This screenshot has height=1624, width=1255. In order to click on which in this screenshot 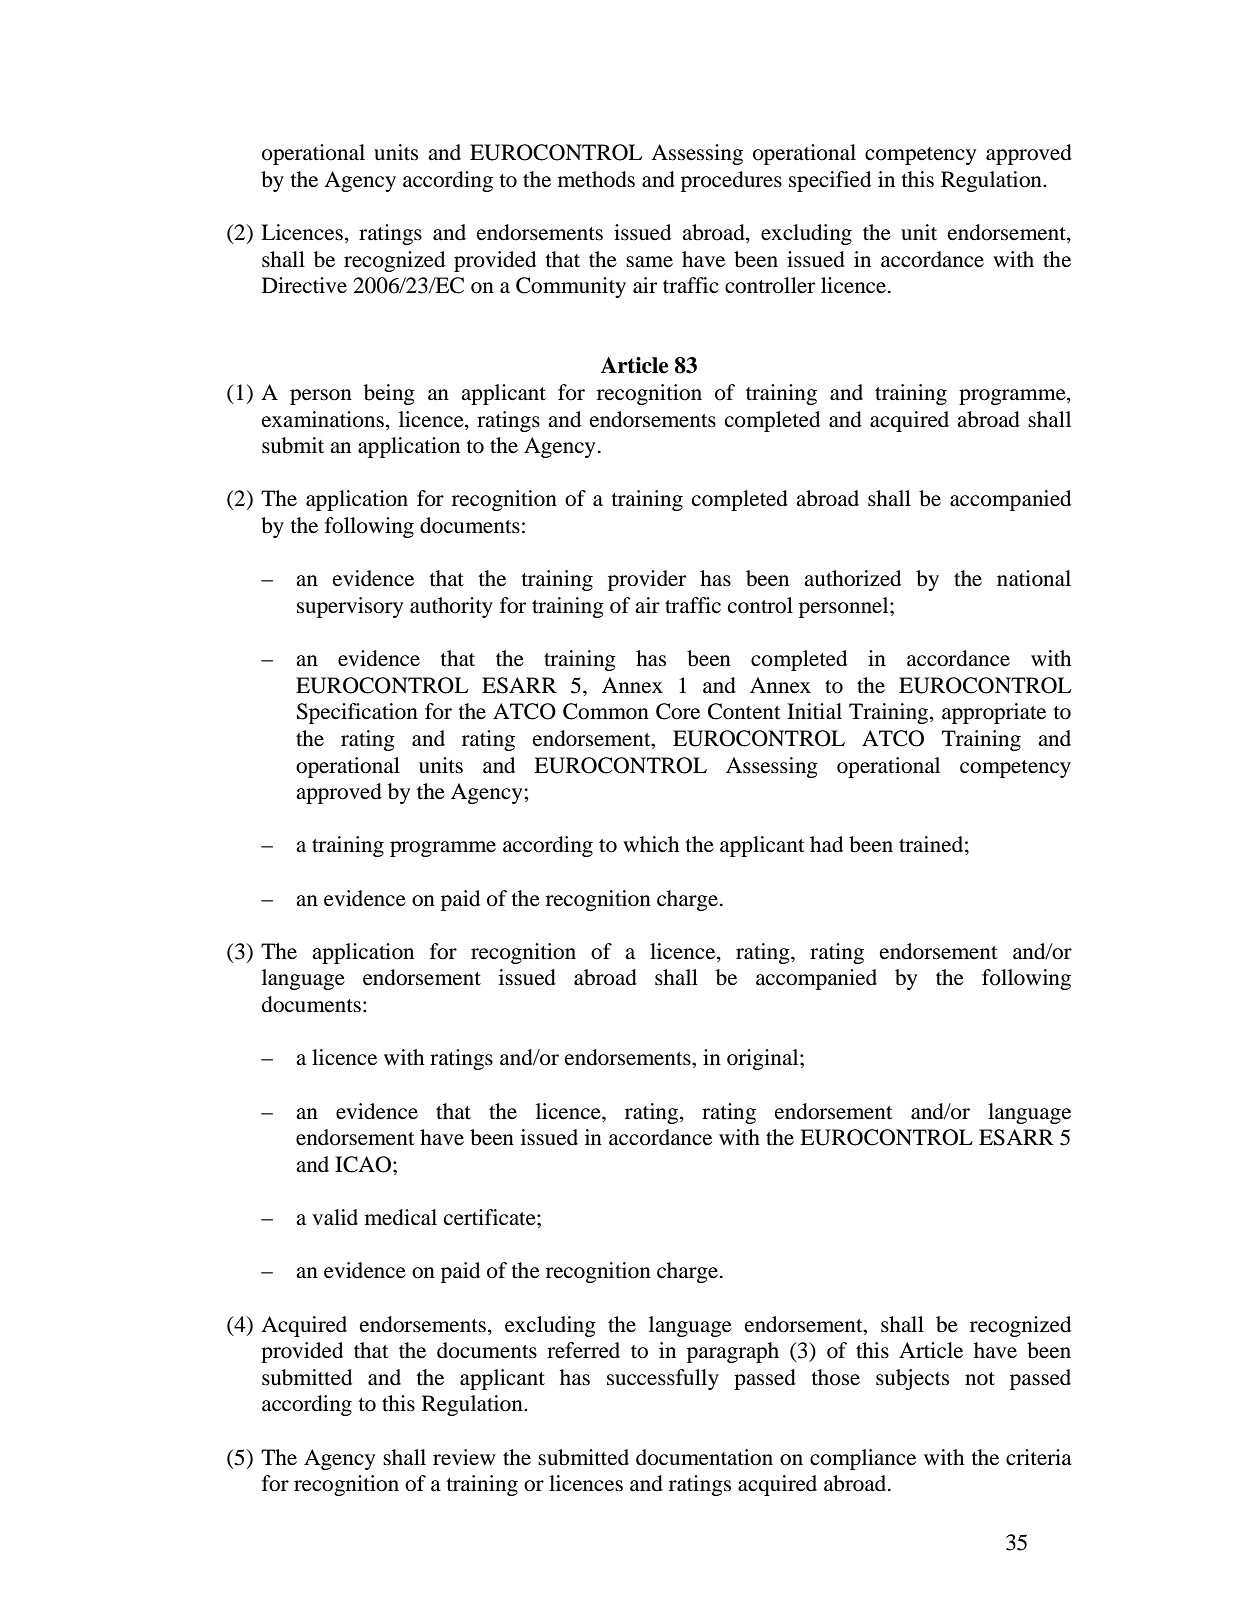, I will do `click(651, 844)`.
